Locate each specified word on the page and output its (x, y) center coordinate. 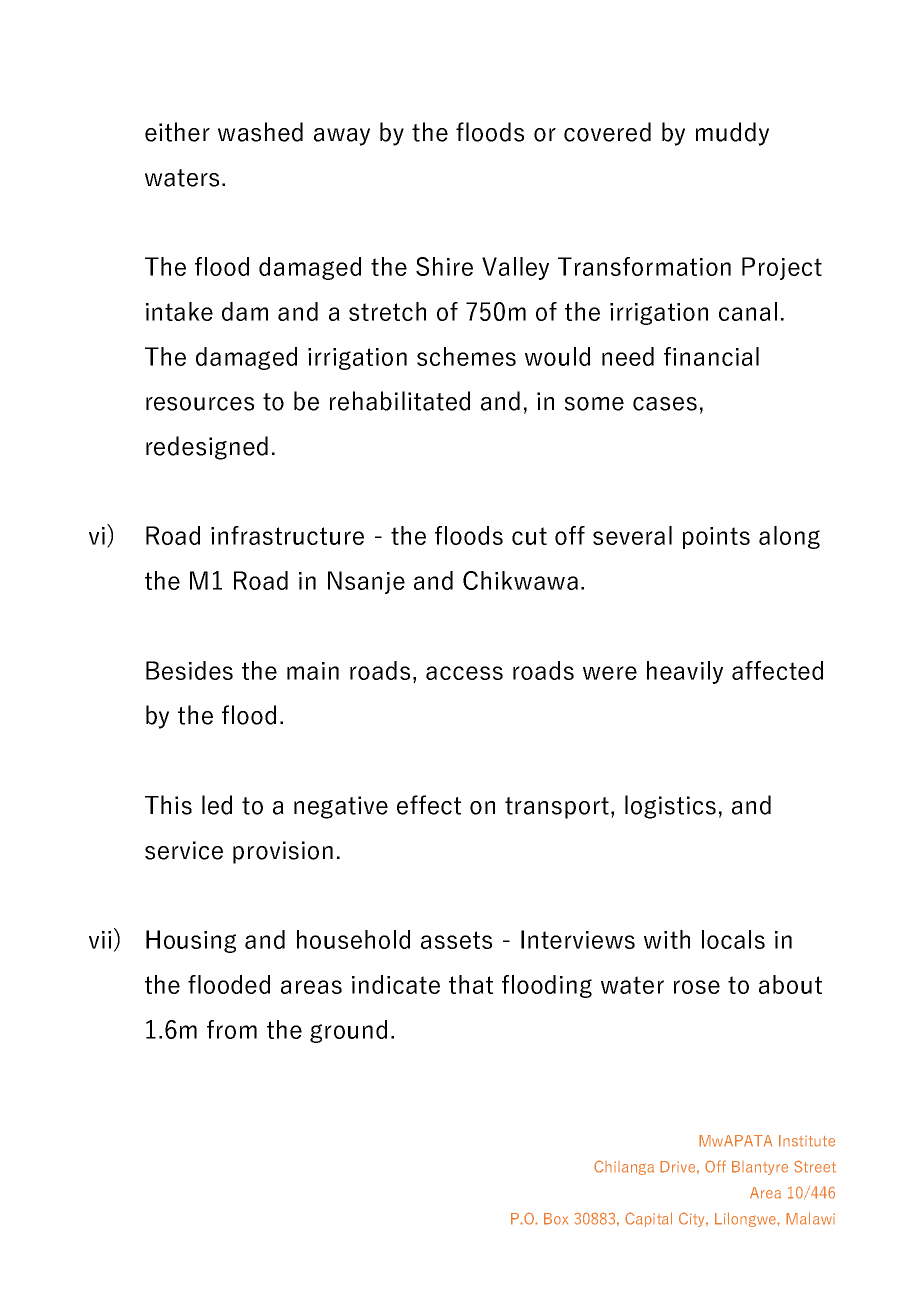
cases (665, 404)
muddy (732, 134)
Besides (189, 670)
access (464, 673)
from (232, 1029)
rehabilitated (400, 401)
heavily (685, 672)
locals (733, 939)
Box (556, 1219)
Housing (191, 941)
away (342, 137)
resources (200, 404)
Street (815, 1166)
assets (456, 940)
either (177, 132)
